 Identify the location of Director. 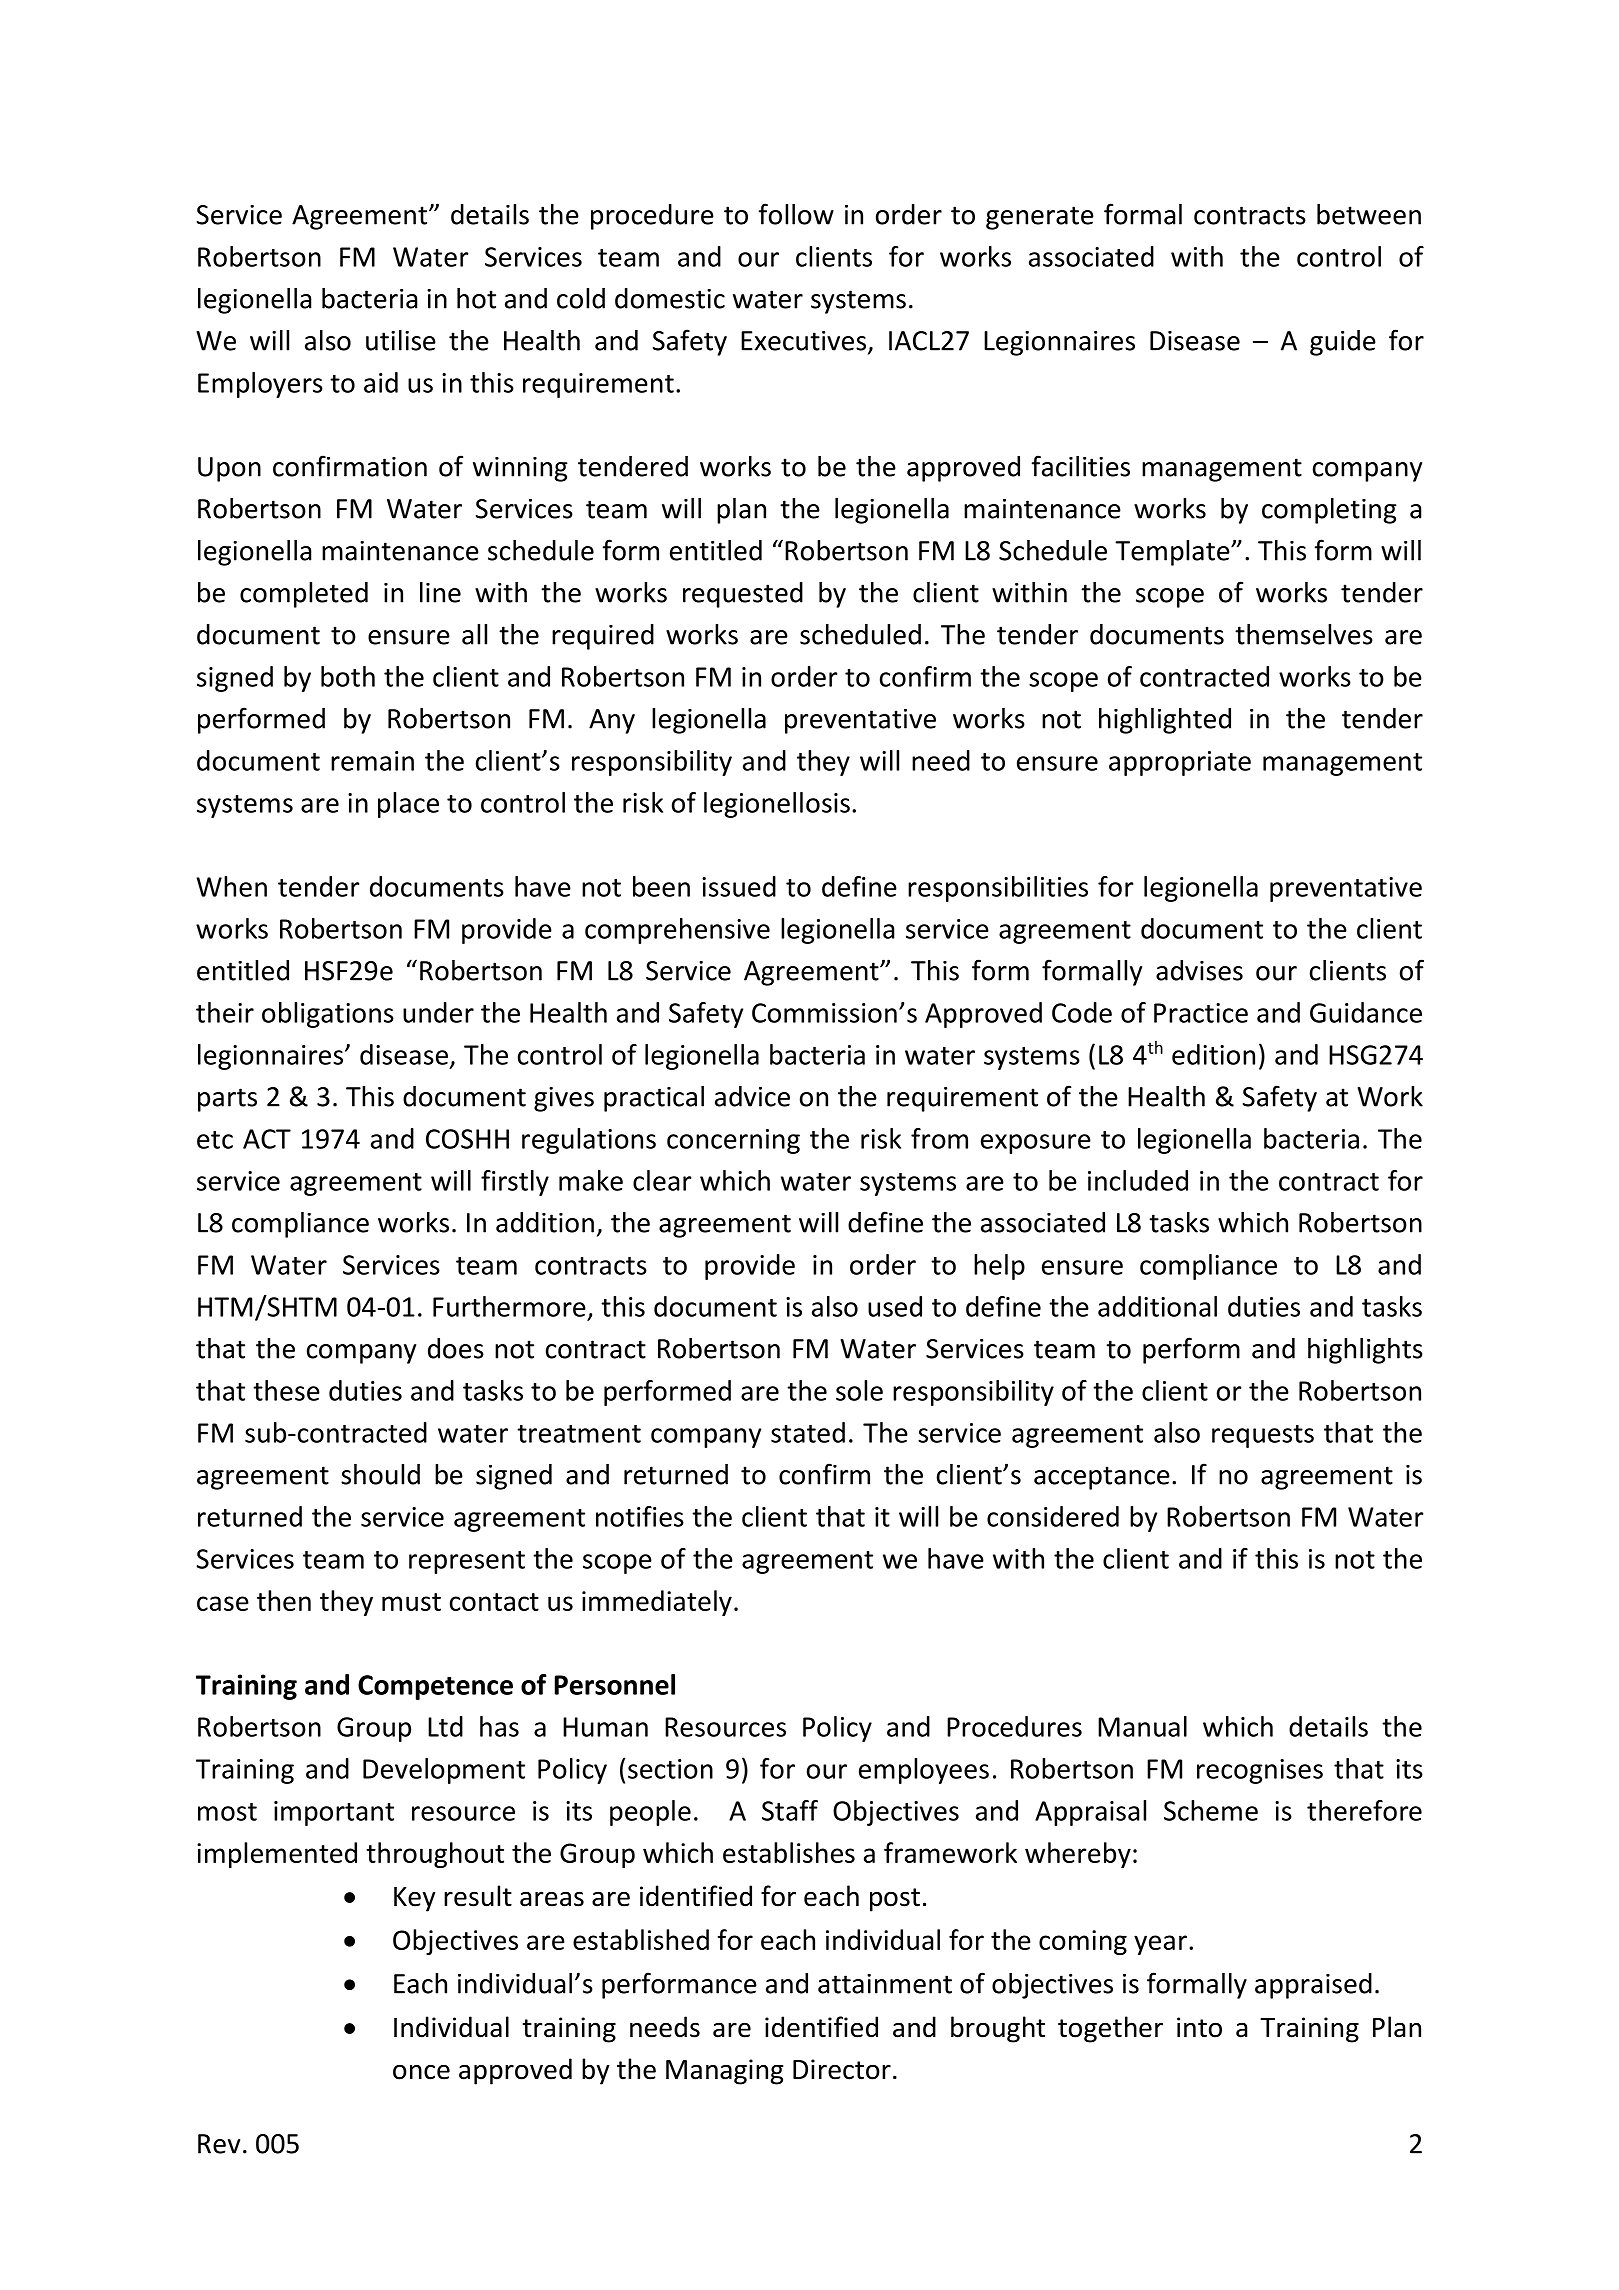
(842, 2069).
